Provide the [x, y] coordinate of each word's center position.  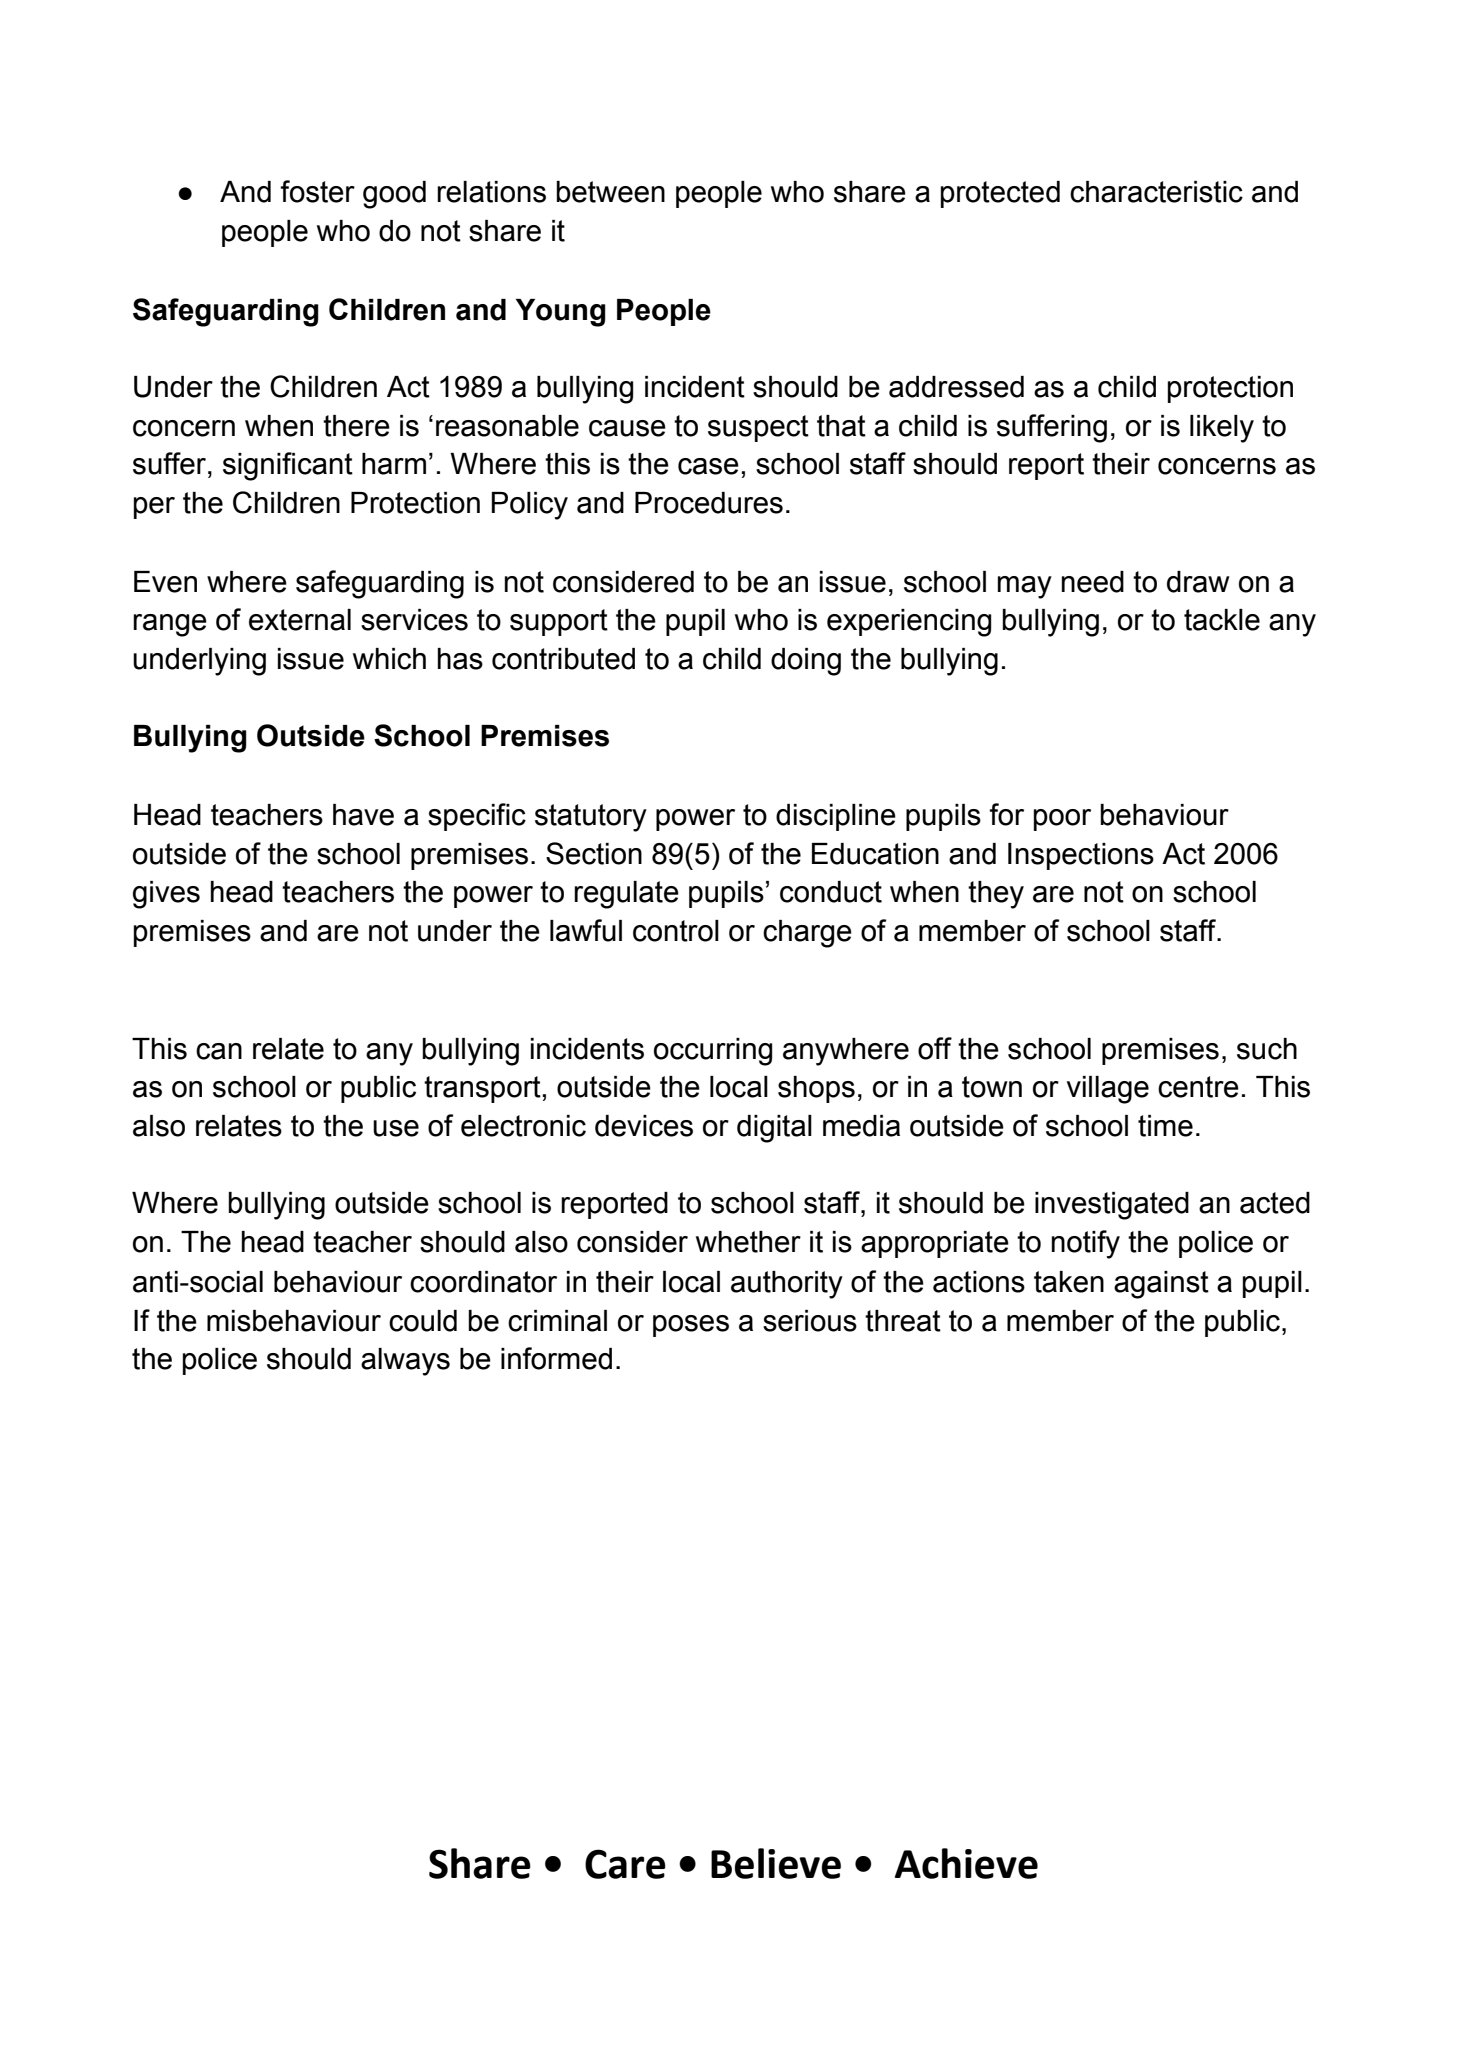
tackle [1222, 620]
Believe [776, 1863]
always [405, 1362]
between [610, 192]
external [300, 620]
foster [317, 191]
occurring [713, 1052]
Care [625, 1864]
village [1108, 1090]
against [1161, 1285]
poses [691, 1326]
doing [806, 662]
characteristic [1156, 192]
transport [482, 1089]
